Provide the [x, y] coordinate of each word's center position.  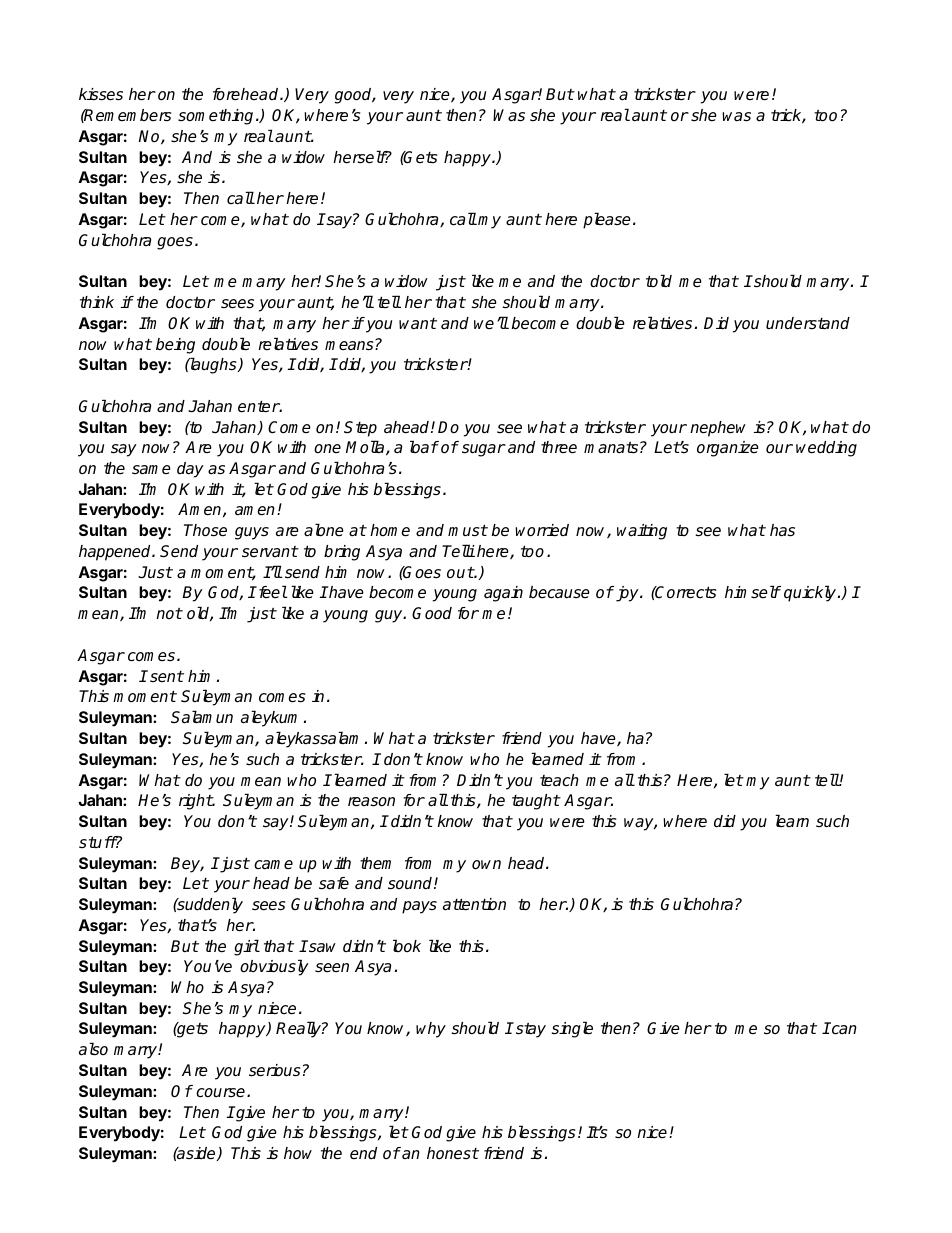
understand [808, 323]
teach [559, 780]
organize [728, 449]
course [220, 1093]
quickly [811, 593]
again [503, 594]
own [486, 865]
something [215, 117]
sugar [484, 450]
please [607, 220]
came [273, 865]
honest [453, 1153]
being [175, 346]
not [169, 613]
